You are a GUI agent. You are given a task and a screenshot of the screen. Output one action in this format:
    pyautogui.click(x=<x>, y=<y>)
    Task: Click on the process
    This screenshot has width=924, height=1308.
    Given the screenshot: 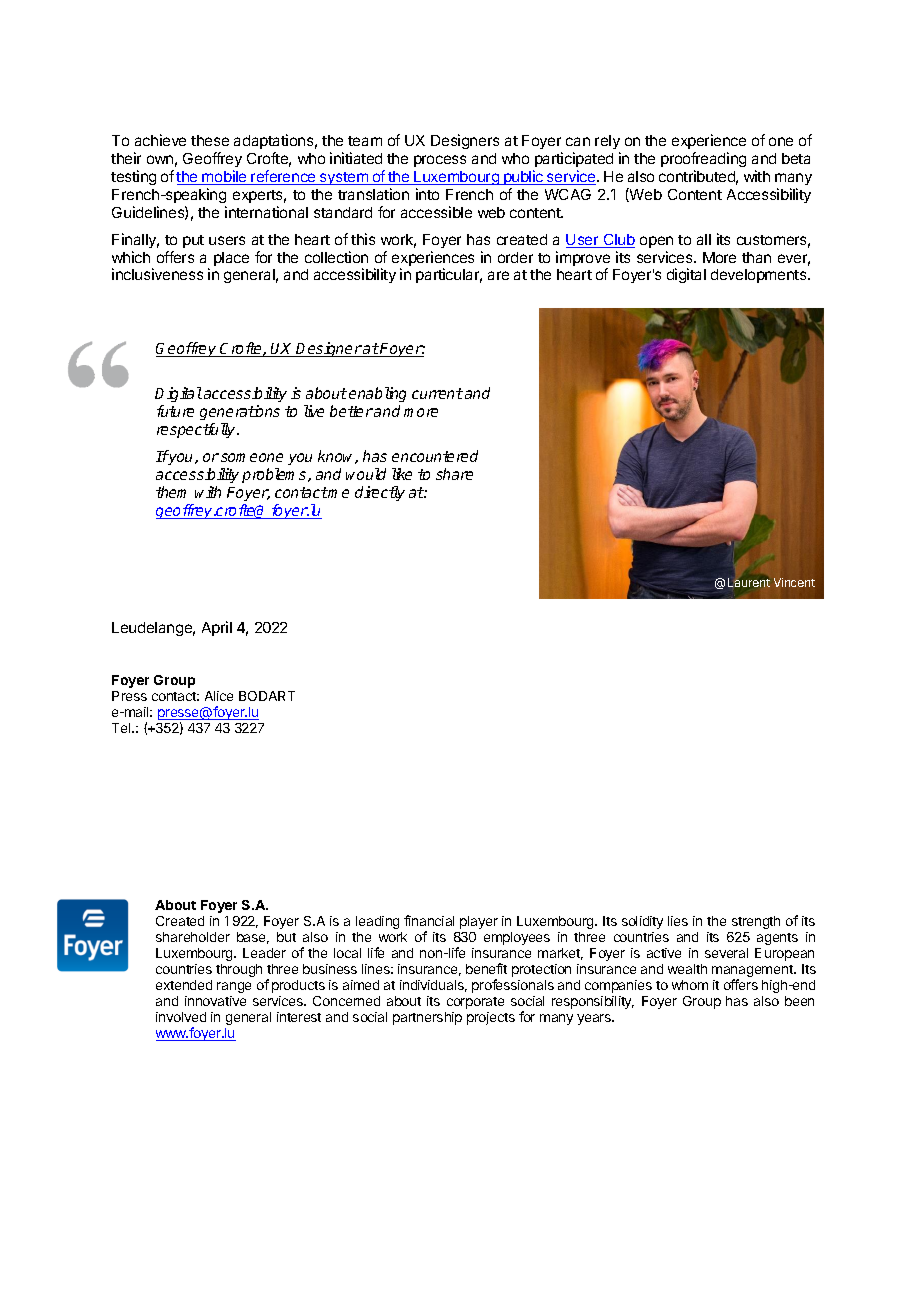 What is the action you would take?
    pyautogui.click(x=440, y=161)
